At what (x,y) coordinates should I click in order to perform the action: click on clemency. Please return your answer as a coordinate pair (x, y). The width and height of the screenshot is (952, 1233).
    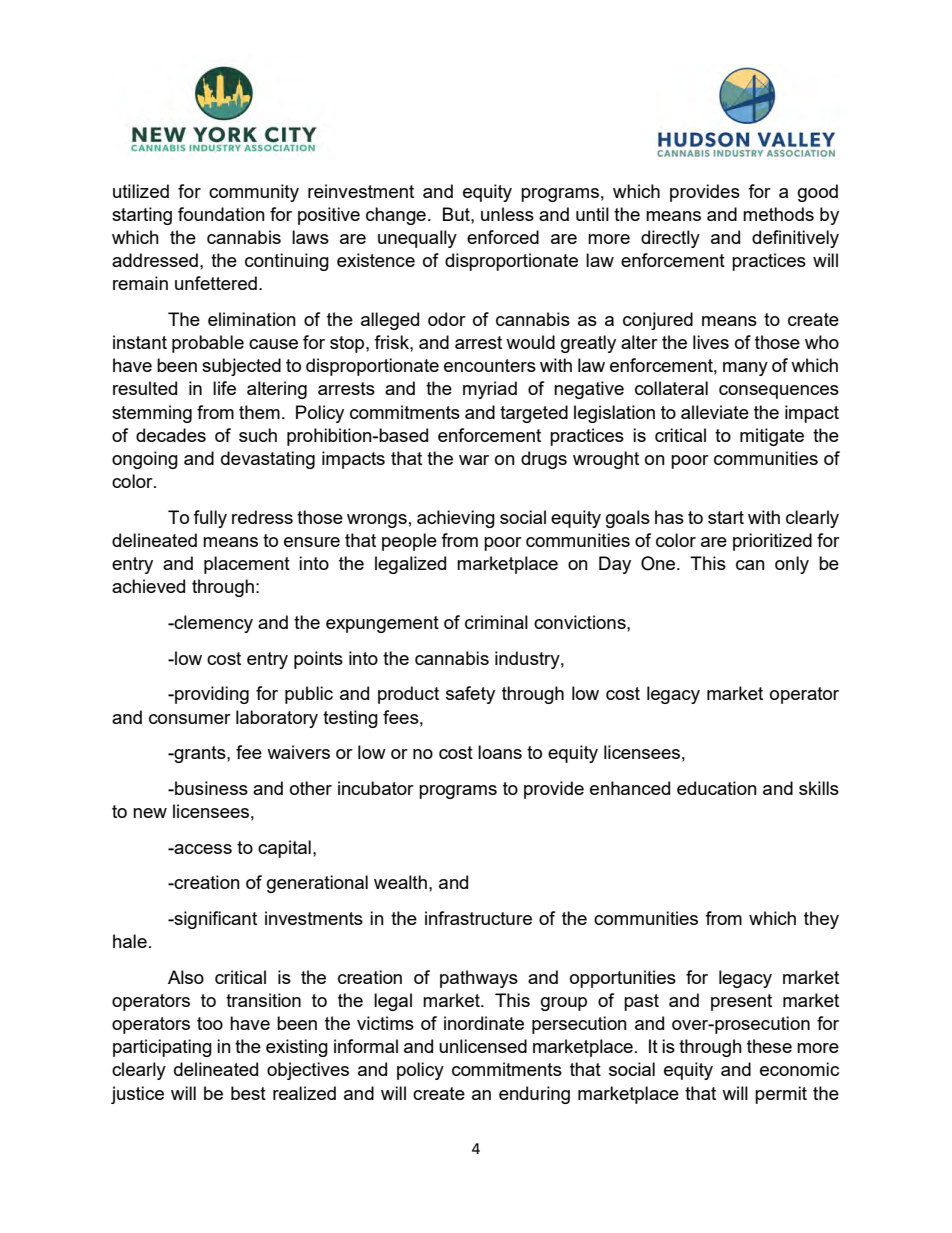
    Looking at the image, I should click on (212, 624).
